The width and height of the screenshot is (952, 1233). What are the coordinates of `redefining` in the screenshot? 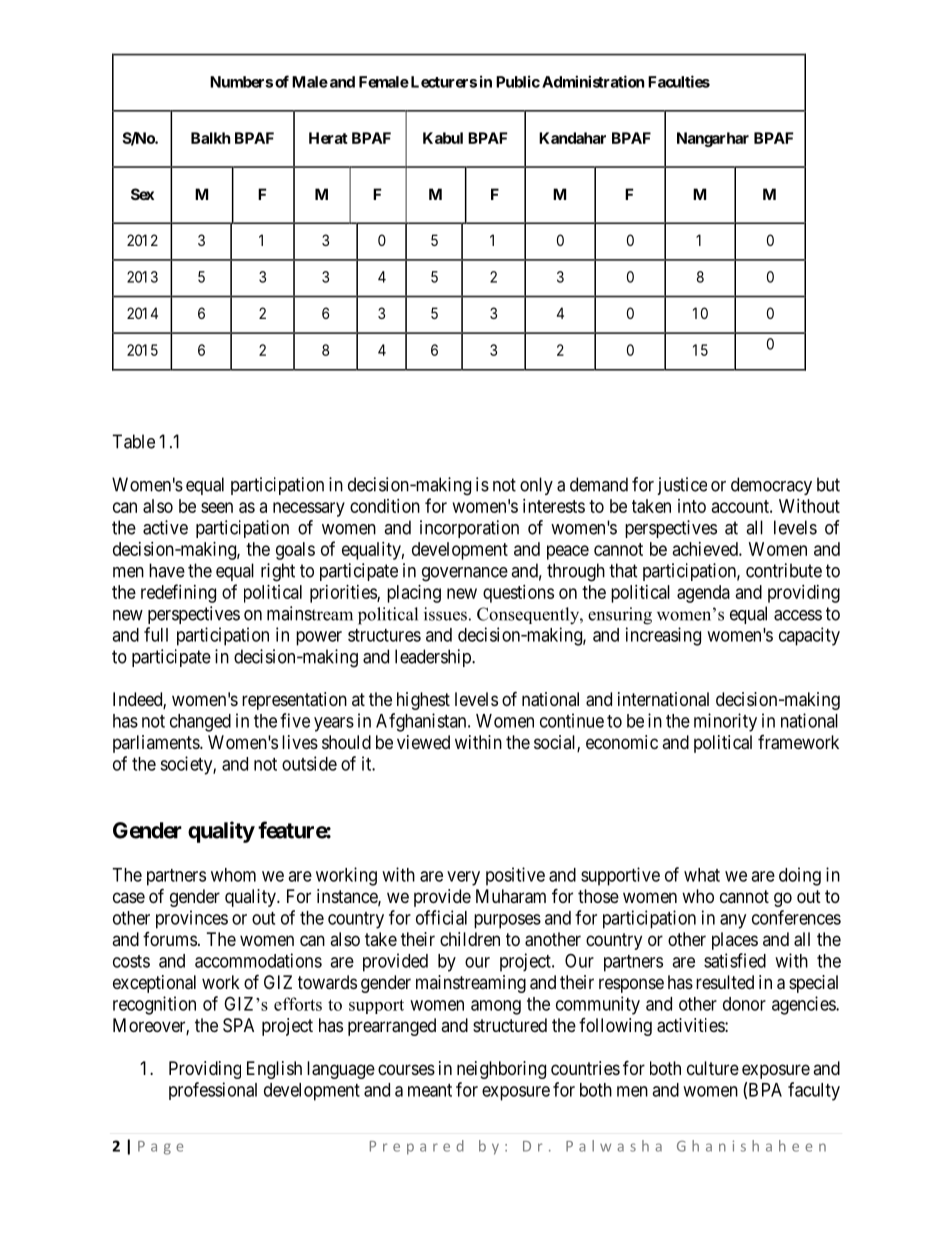 It's located at (178, 593).
